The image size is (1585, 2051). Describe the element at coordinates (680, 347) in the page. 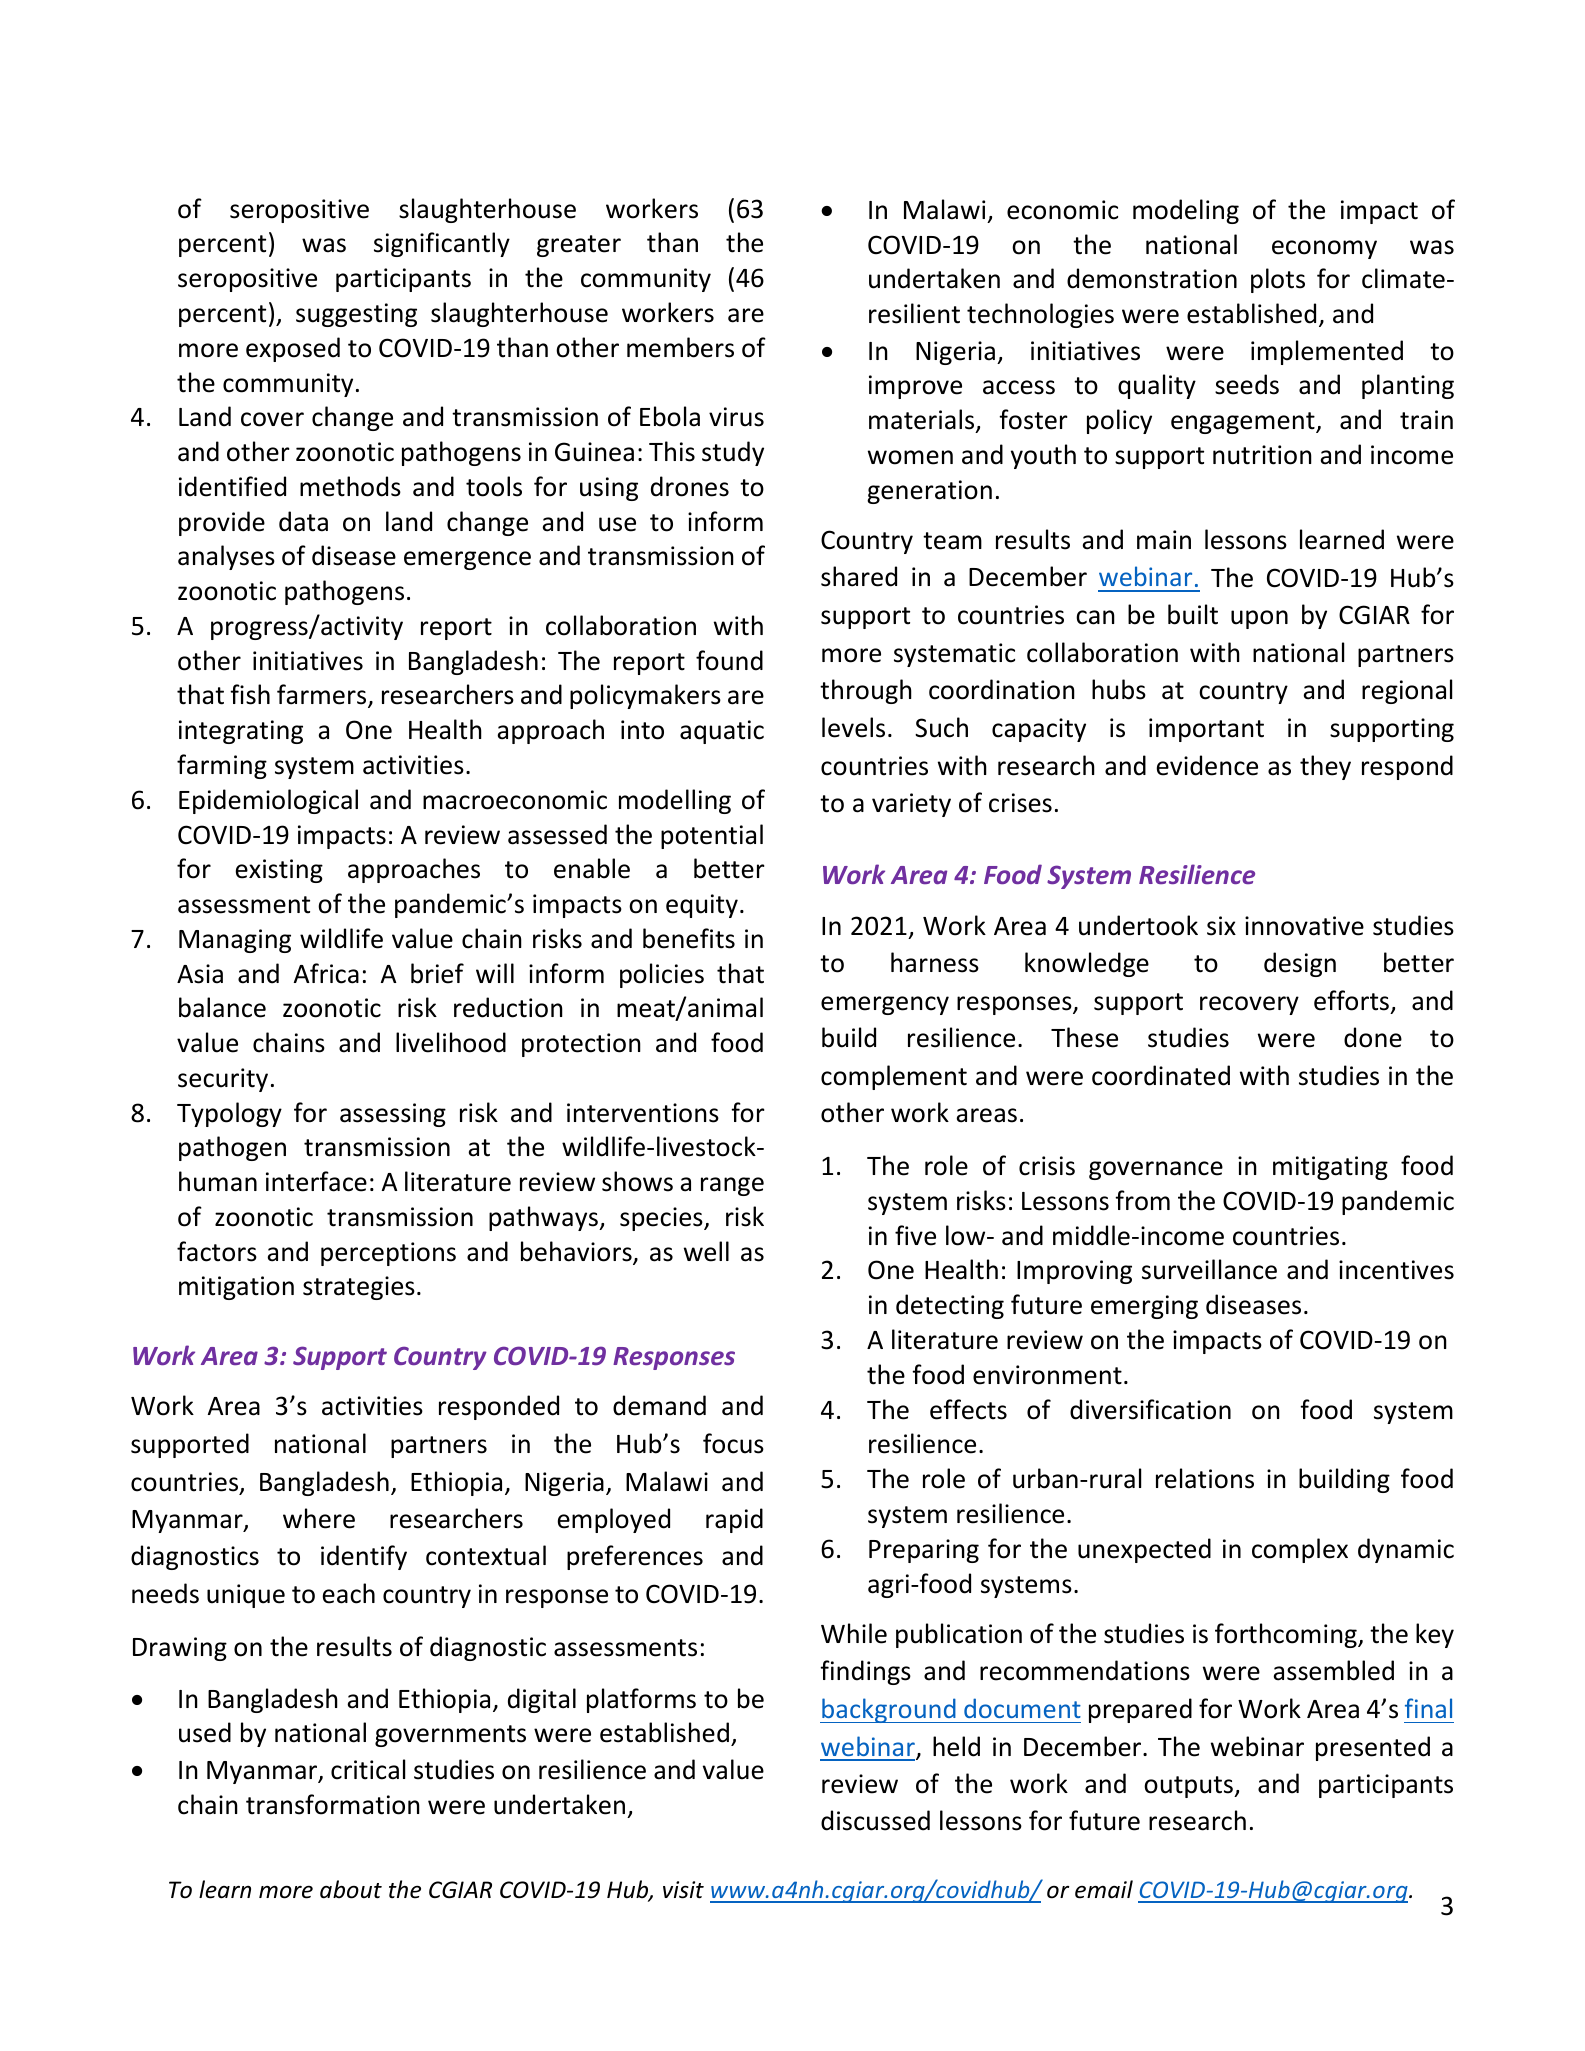

I see `members` at that location.
